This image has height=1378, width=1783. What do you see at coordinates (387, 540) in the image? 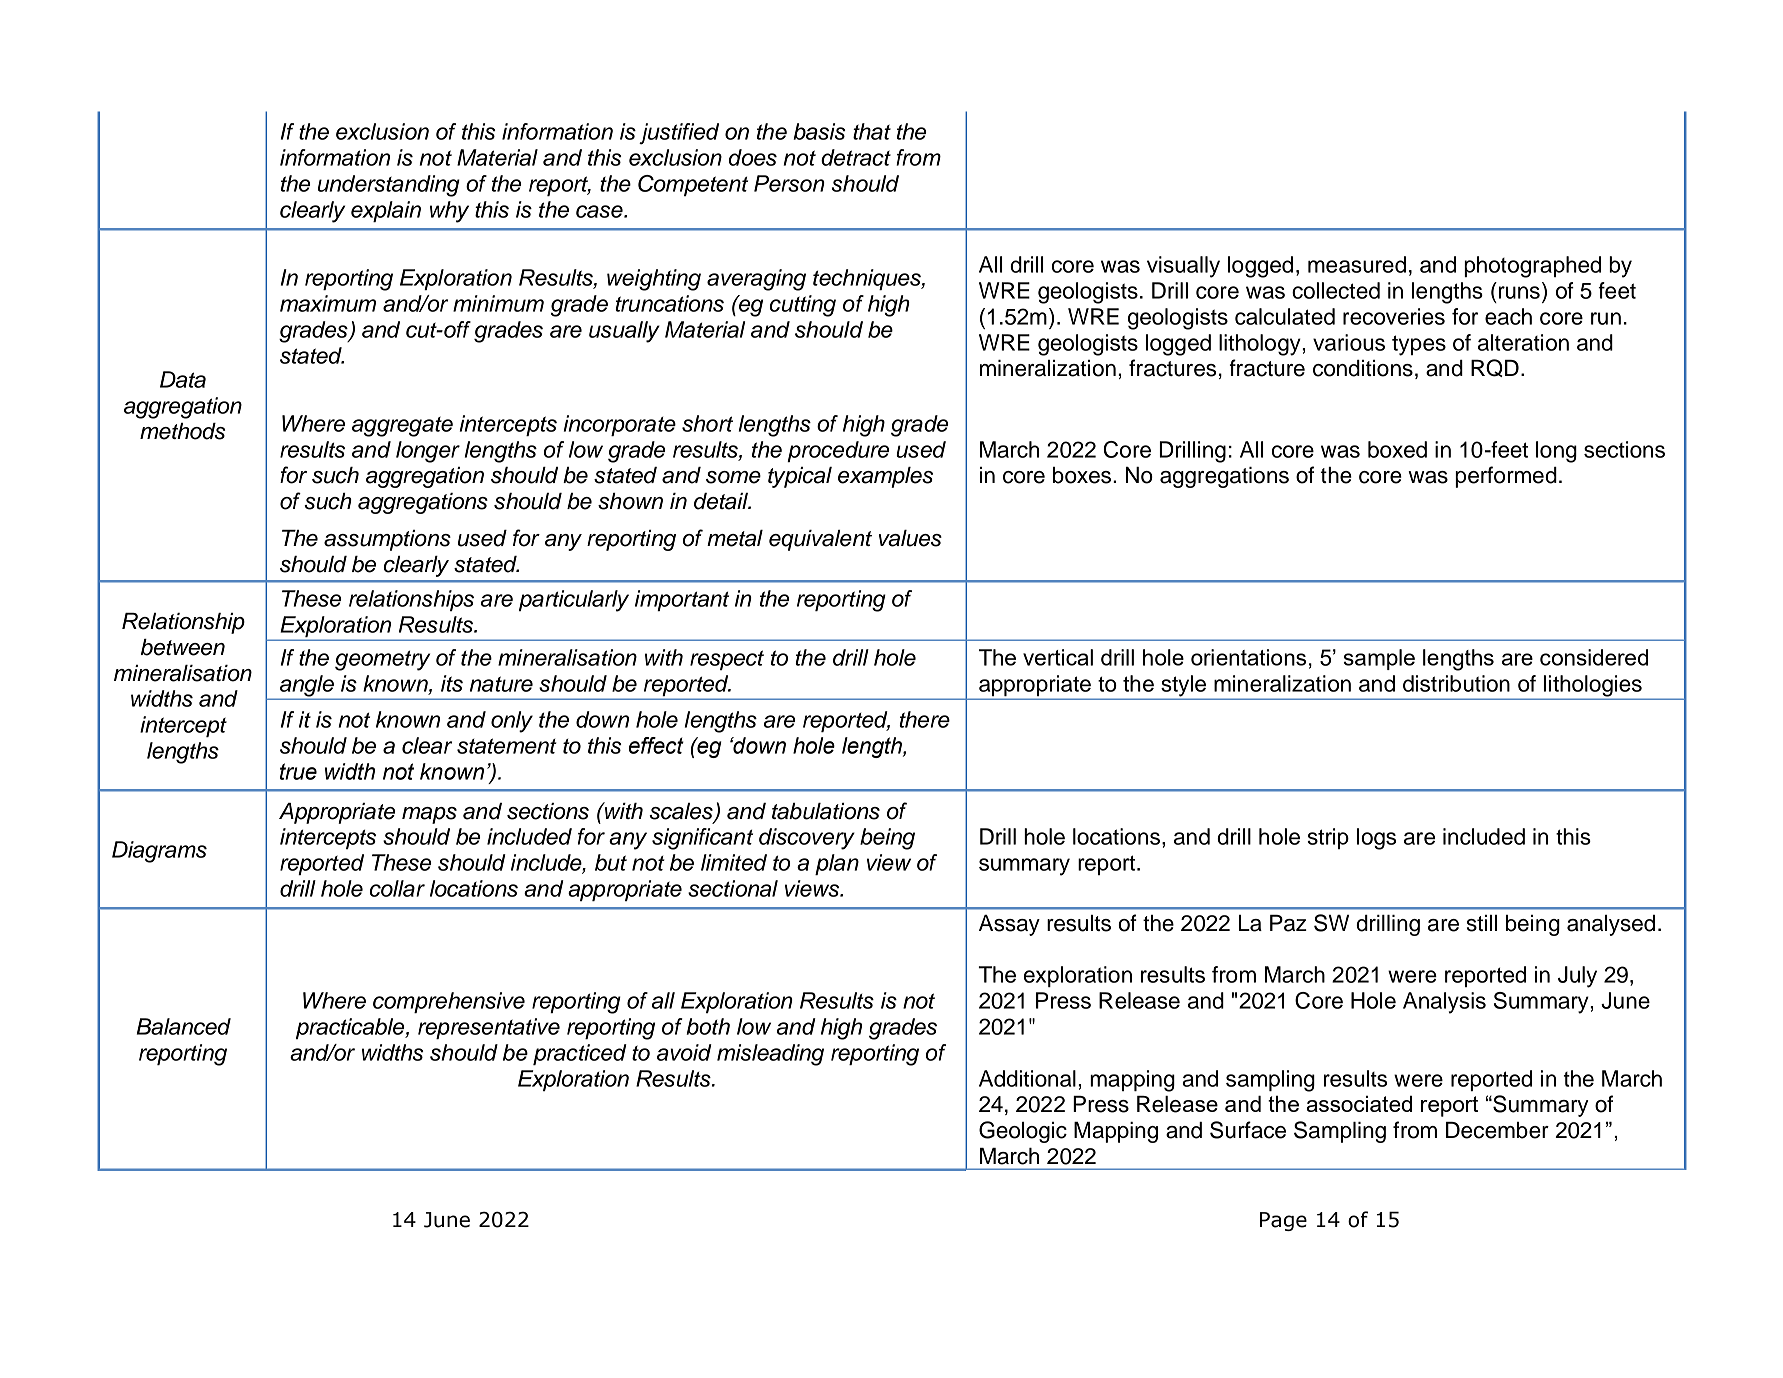
I see `assumptions` at bounding box center [387, 540].
